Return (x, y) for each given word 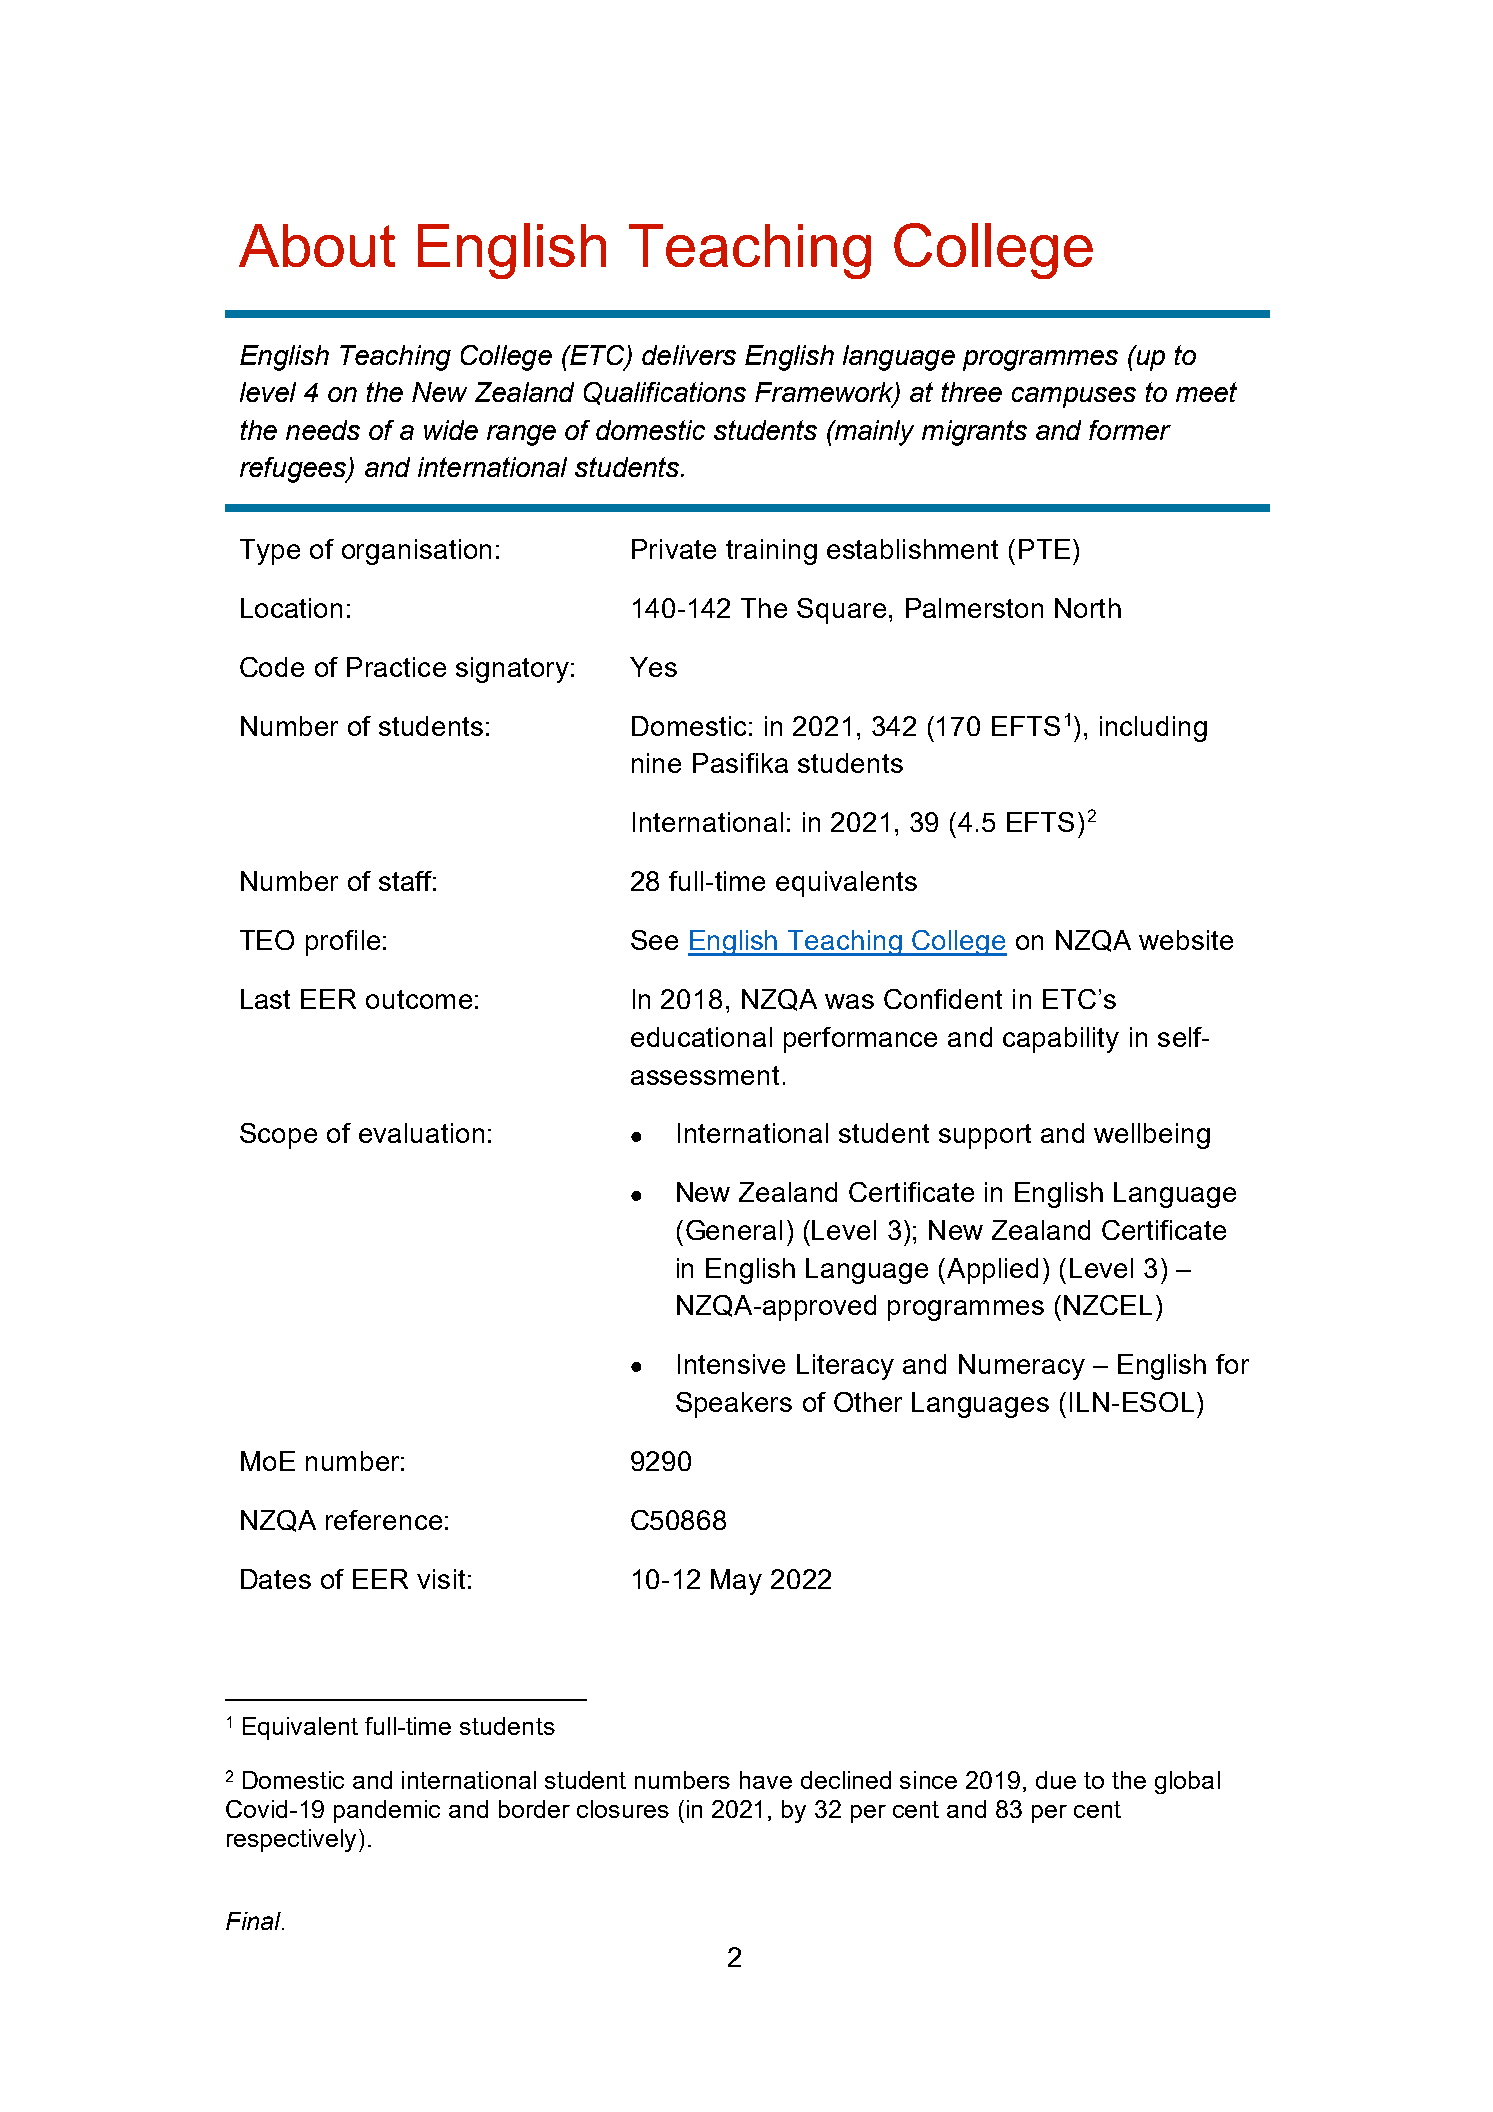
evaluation (421, 1133)
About (317, 245)
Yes (653, 667)
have (766, 1780)
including (1153, 729)
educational (701, 1037)
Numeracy (1022, 1367)
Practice (396, 667)
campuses (1074, 397)
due (1056, 1780)
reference (384, 1520)
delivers (689, 355)
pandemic (387, 1811)
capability (1061, 1040)
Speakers (734, 1405)
